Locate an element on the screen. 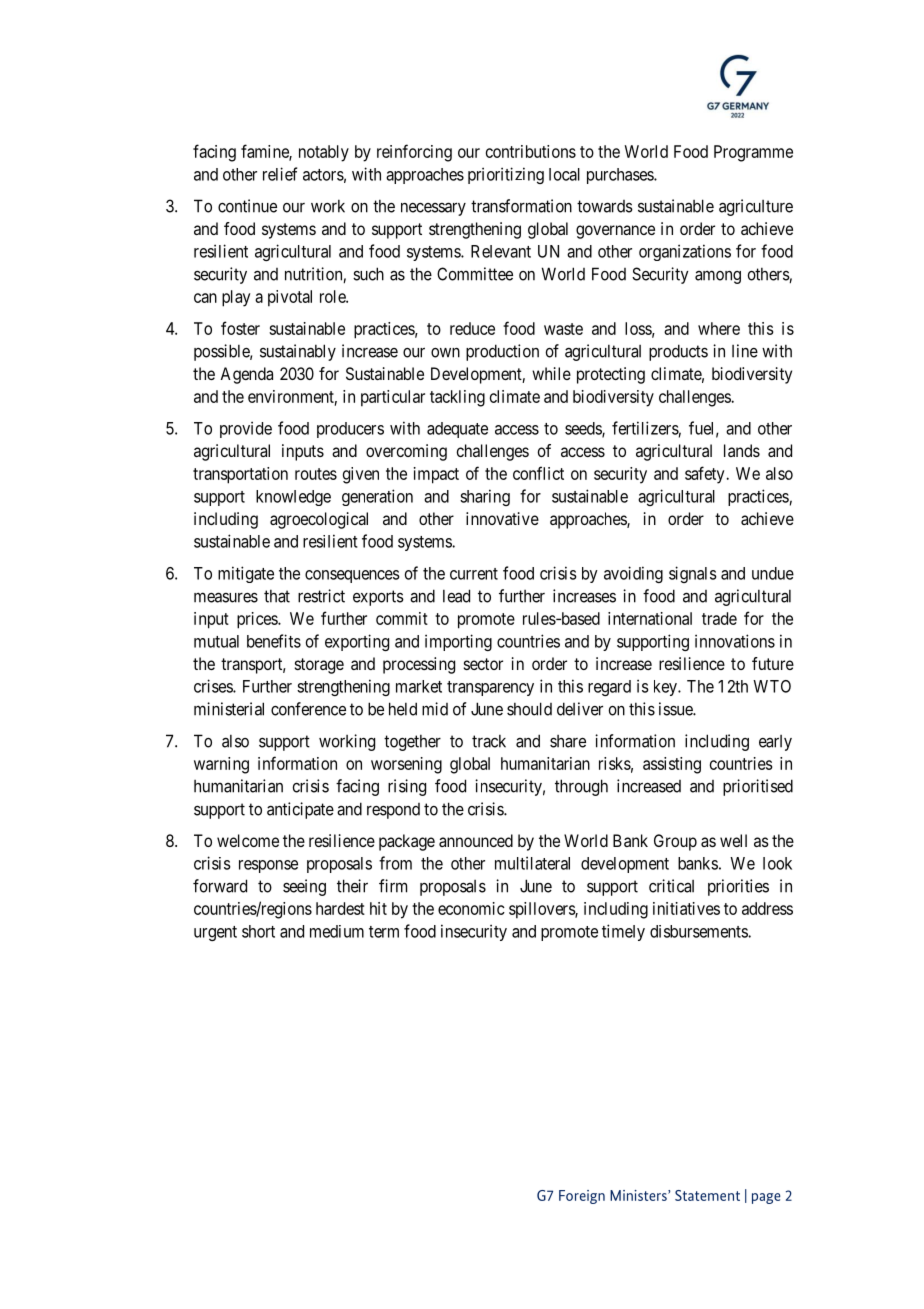 The image size is (924, 1309). Foreign is located at coordinates (582, 1197).
